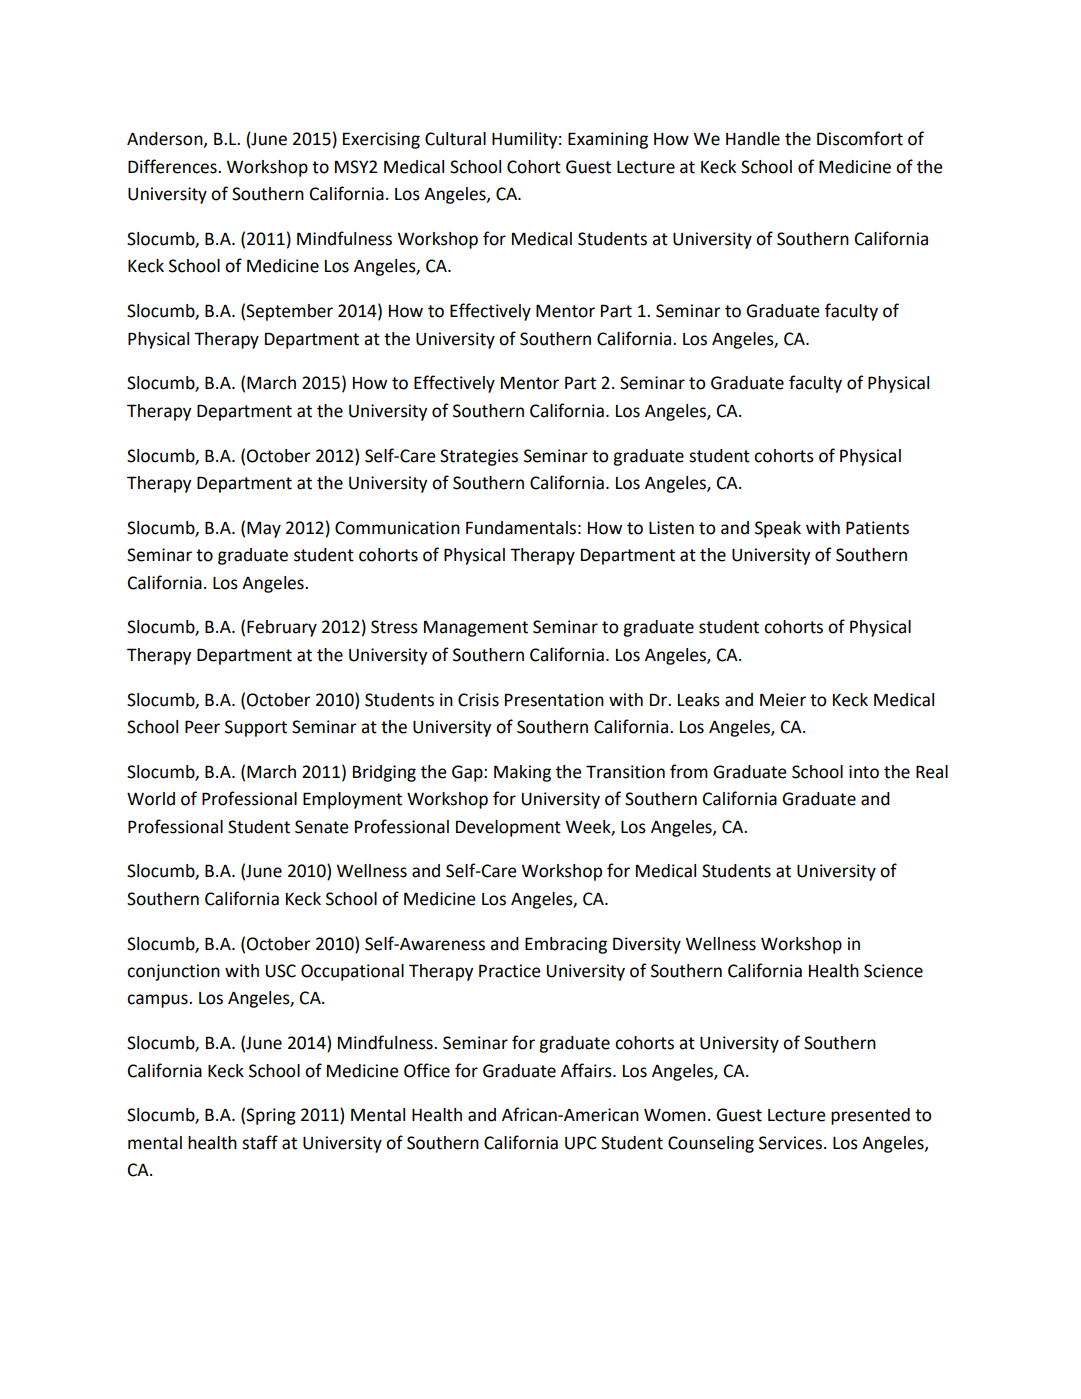 The height and width of the screenshot is (1399, 1081). Describe the element at coordinates (860, 138) in the screenshot. I see `Discomfort` at that location.
